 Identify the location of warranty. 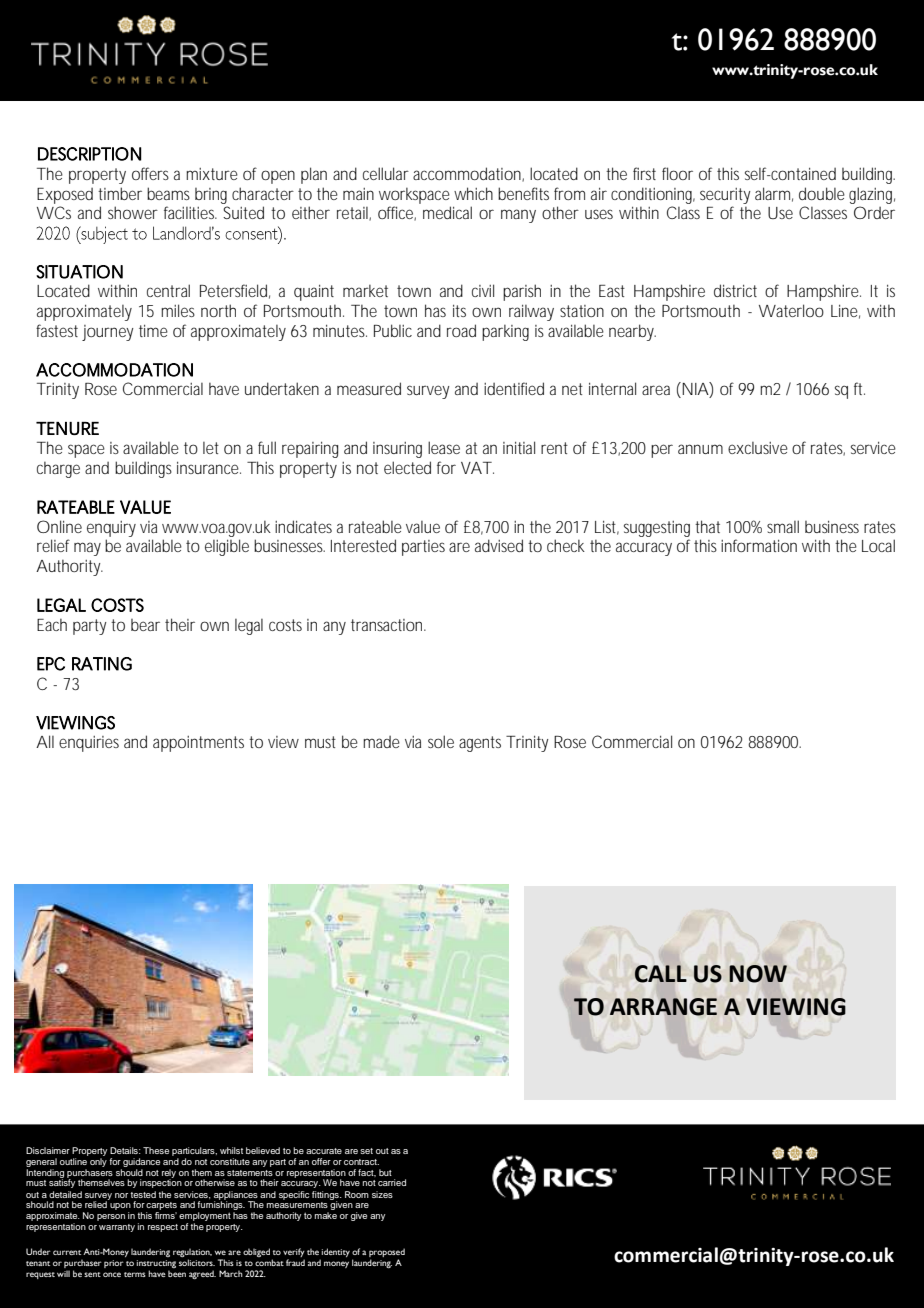
(117, 1228).
